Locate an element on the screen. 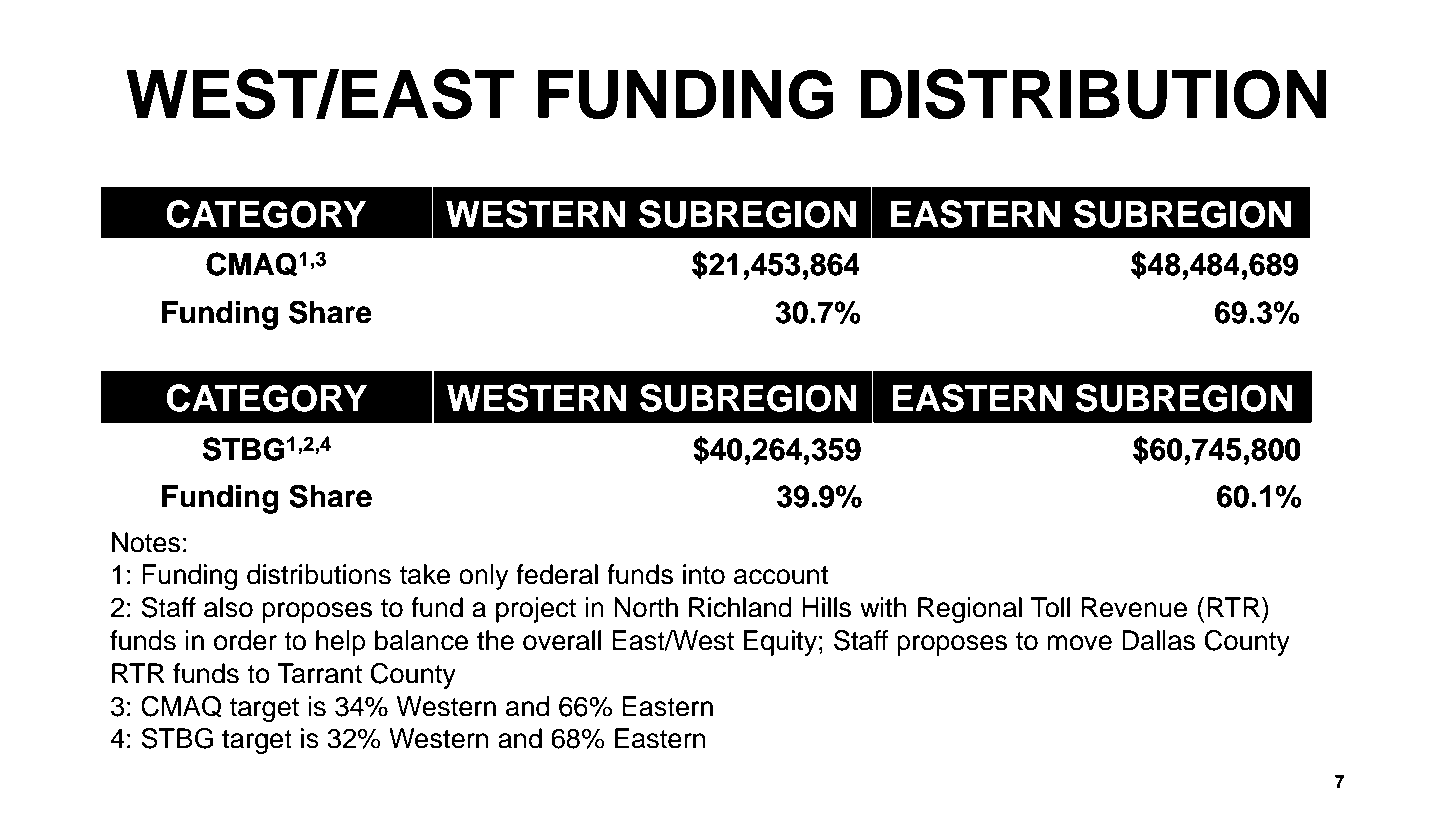 This screenshot has height=819, width=1456. overall is located at coordinates (562, 640).
